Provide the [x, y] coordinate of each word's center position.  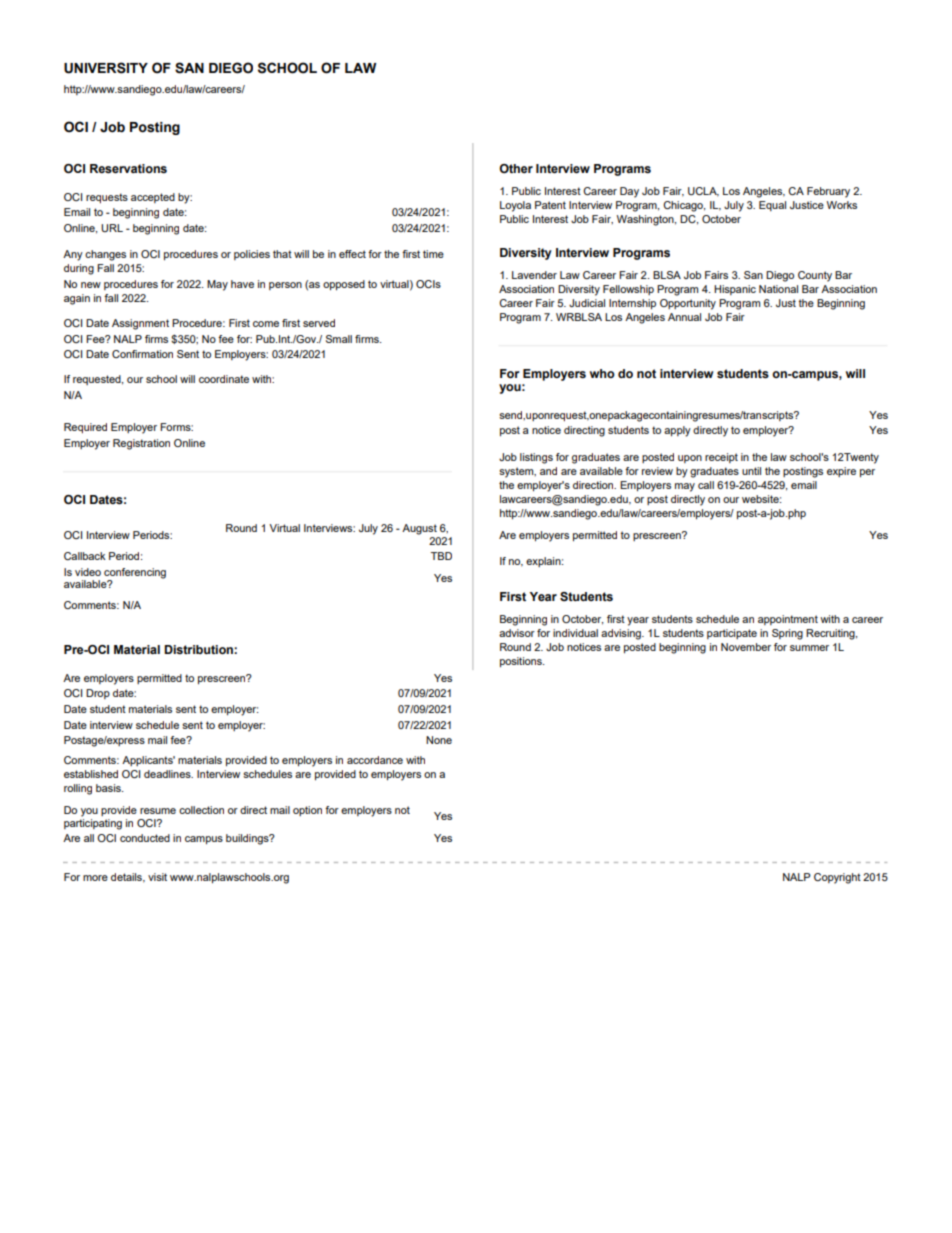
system [517, 472]
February [828, 192]
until [751, 471]
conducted [145, 838]
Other [516, 168]
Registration [141, 444]
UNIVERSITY [106, 68]
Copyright [837, 878]
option [307, 811]
